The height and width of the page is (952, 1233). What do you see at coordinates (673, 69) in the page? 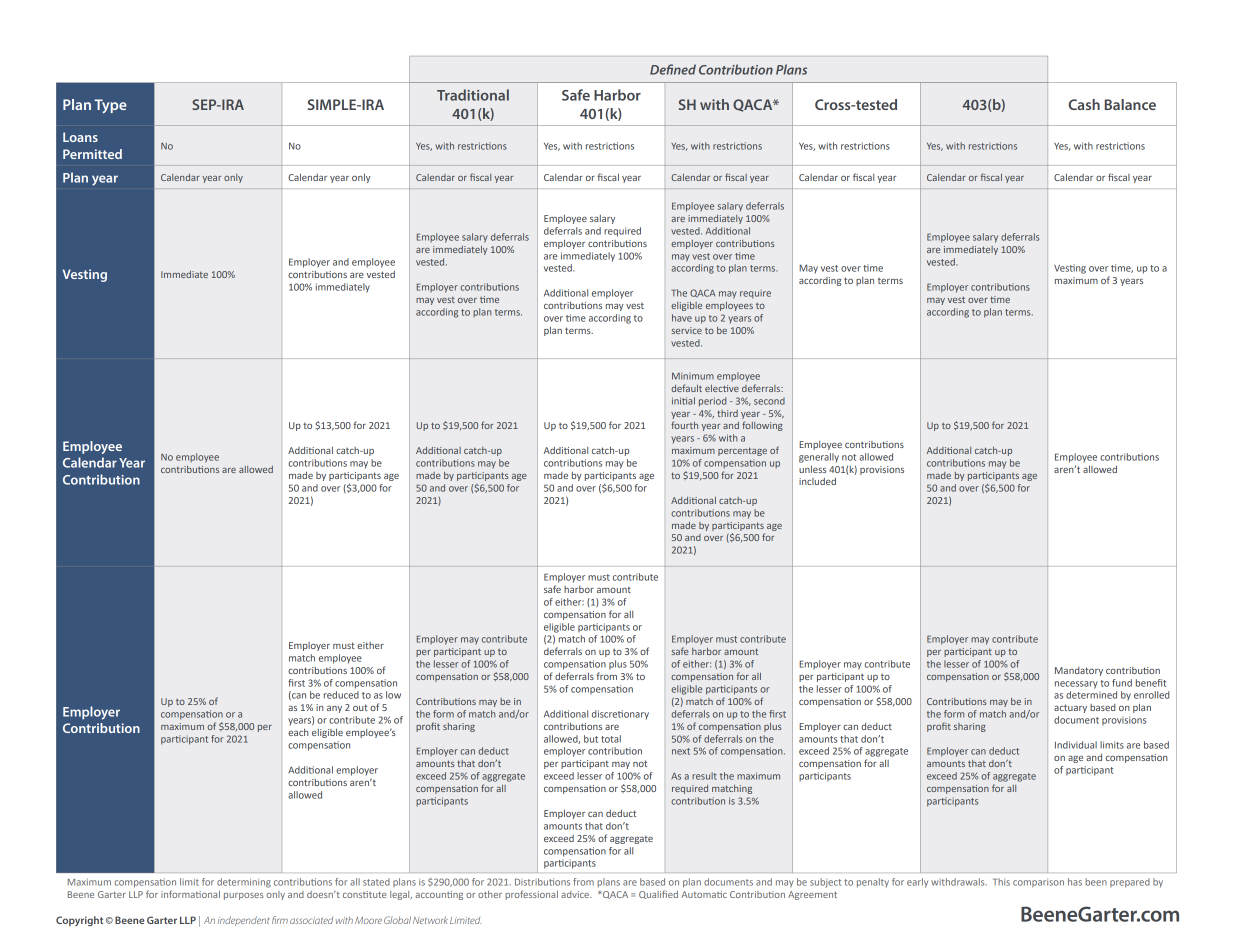
I see `Defined` at bounding box center [673, 69].
